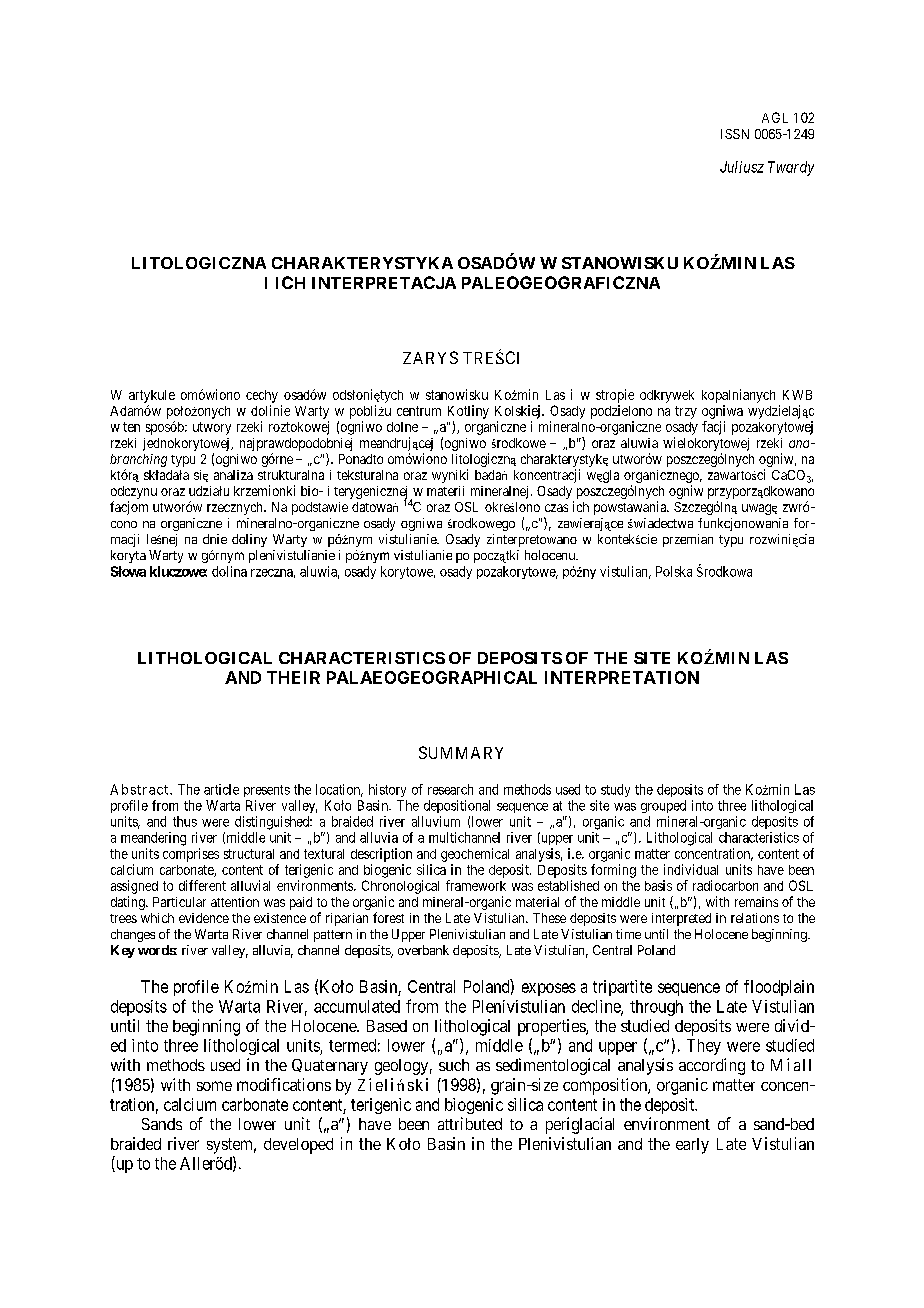 The image size is (924, 1308). Describe the element at coordinates (419, 411) in the screenshot. I see `centrum` at that location.
